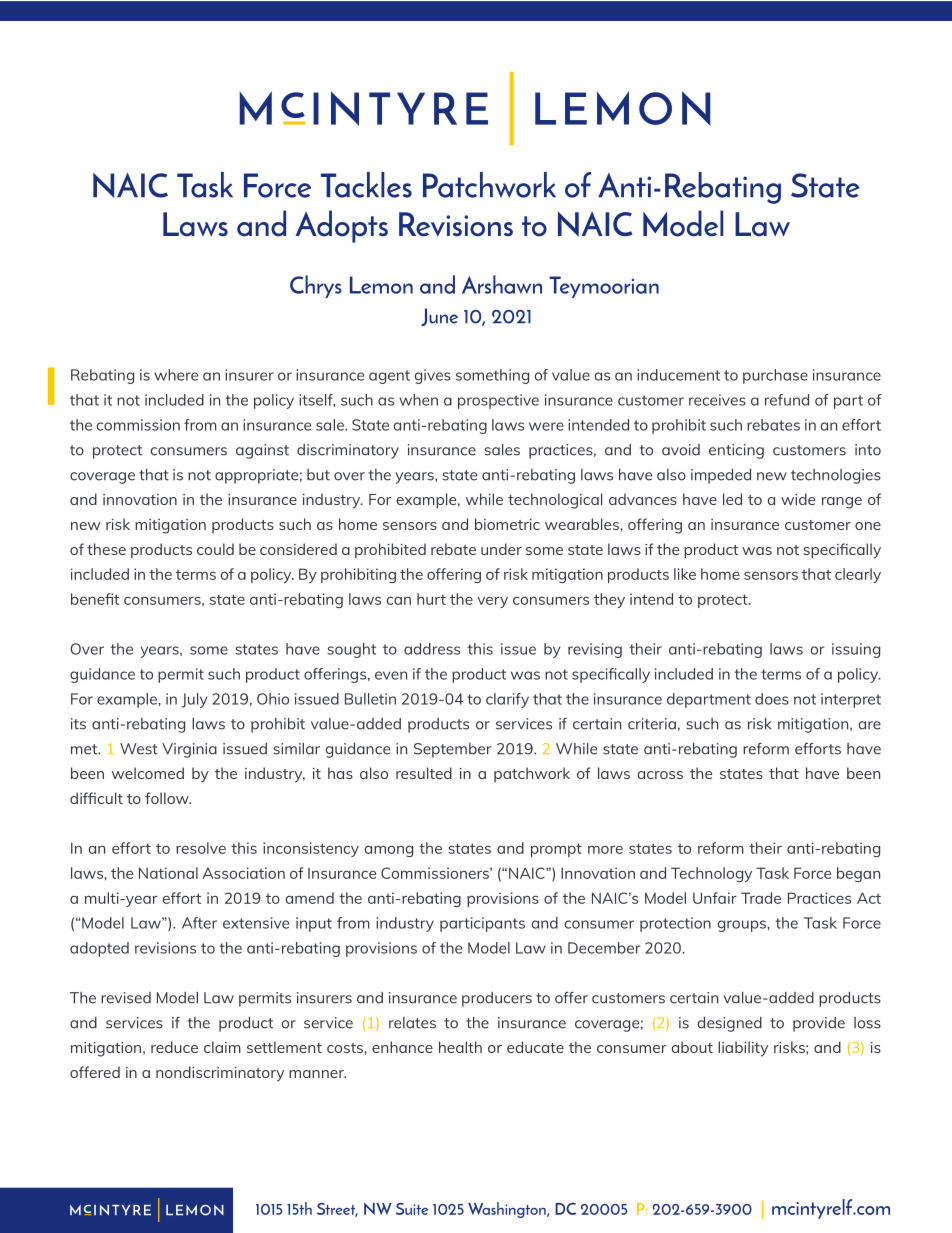 This screenshot has height=1233, width=952. Describe the element at coordinates (366, 185) in the screenshot. I see `Tackles` at that location.
